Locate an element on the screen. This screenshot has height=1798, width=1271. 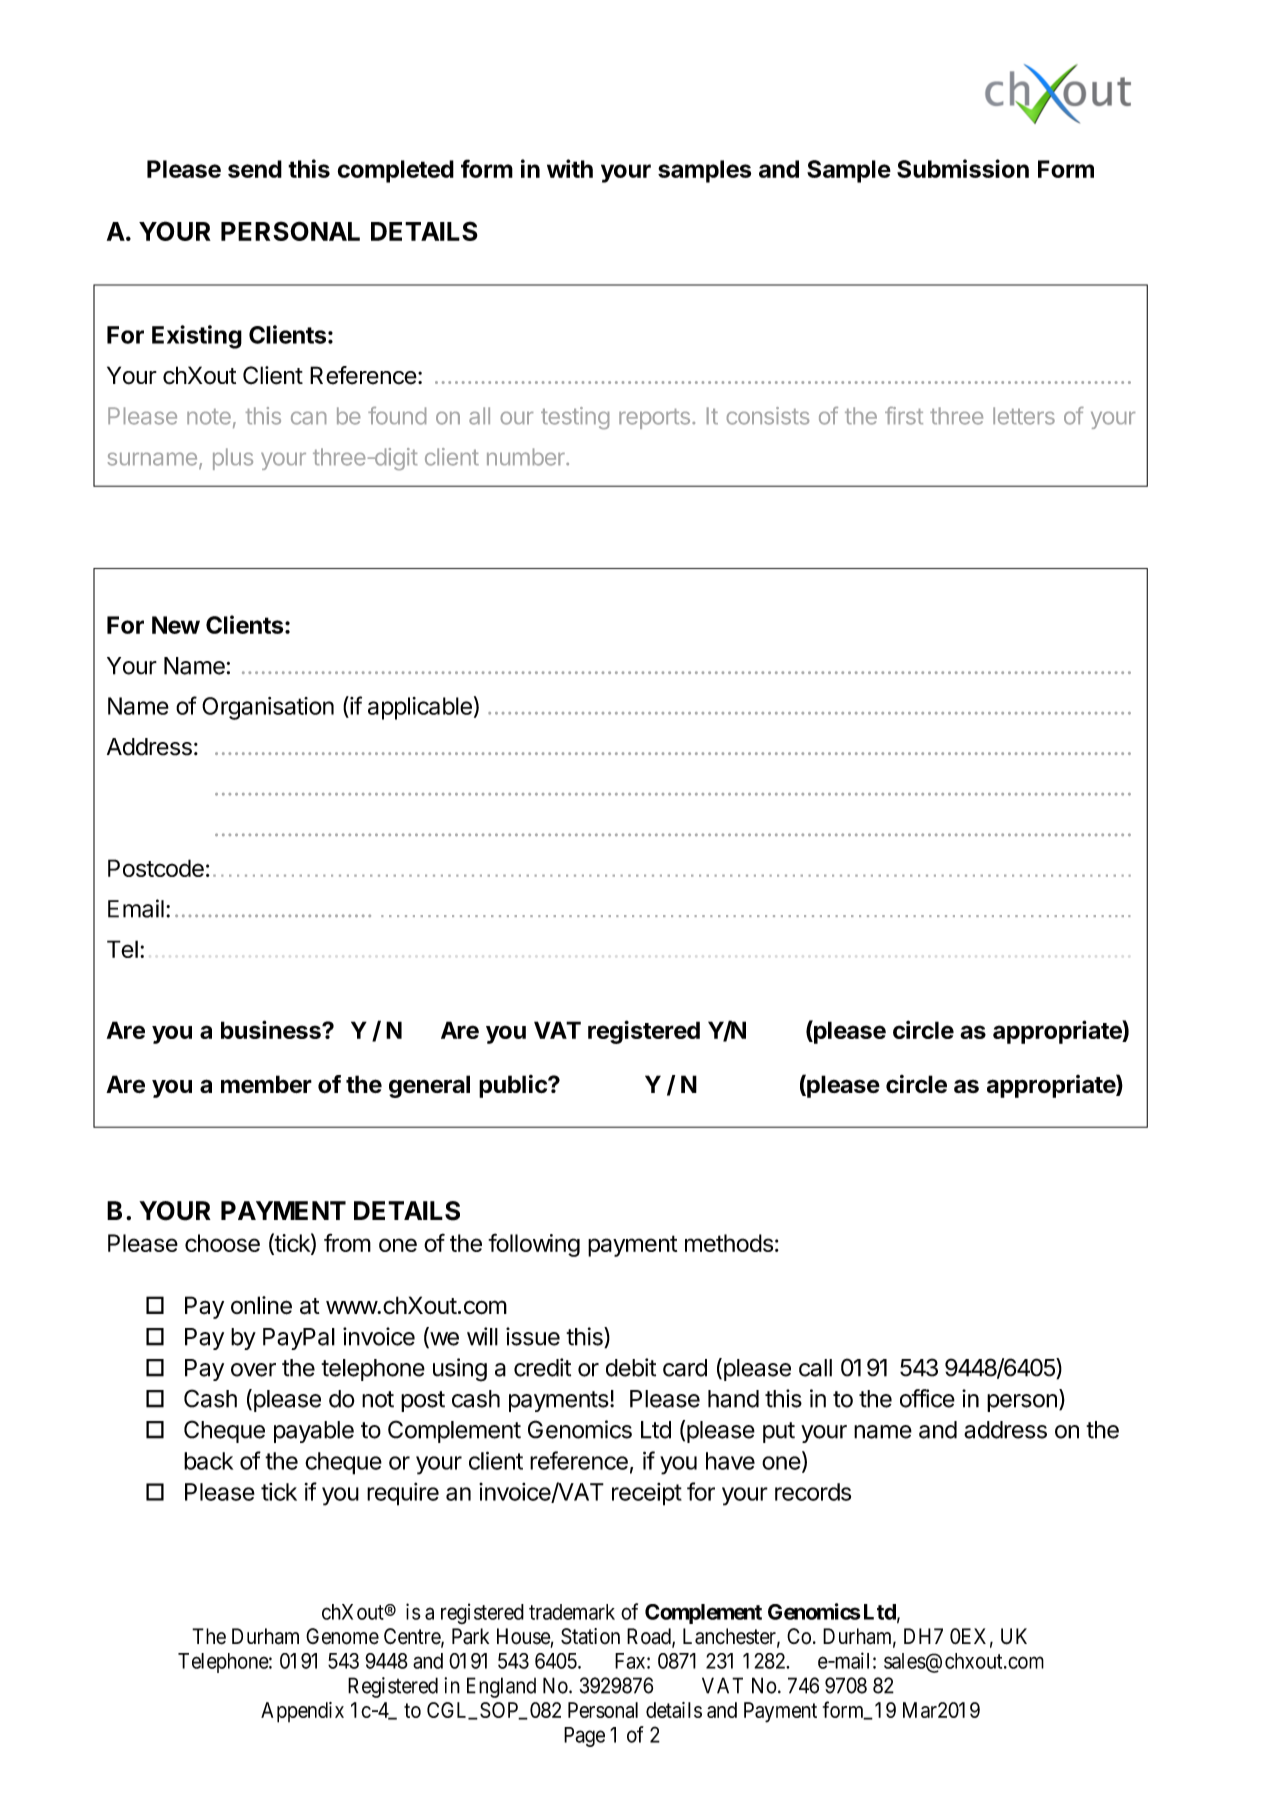
send is located at coordinates (255, 169).
